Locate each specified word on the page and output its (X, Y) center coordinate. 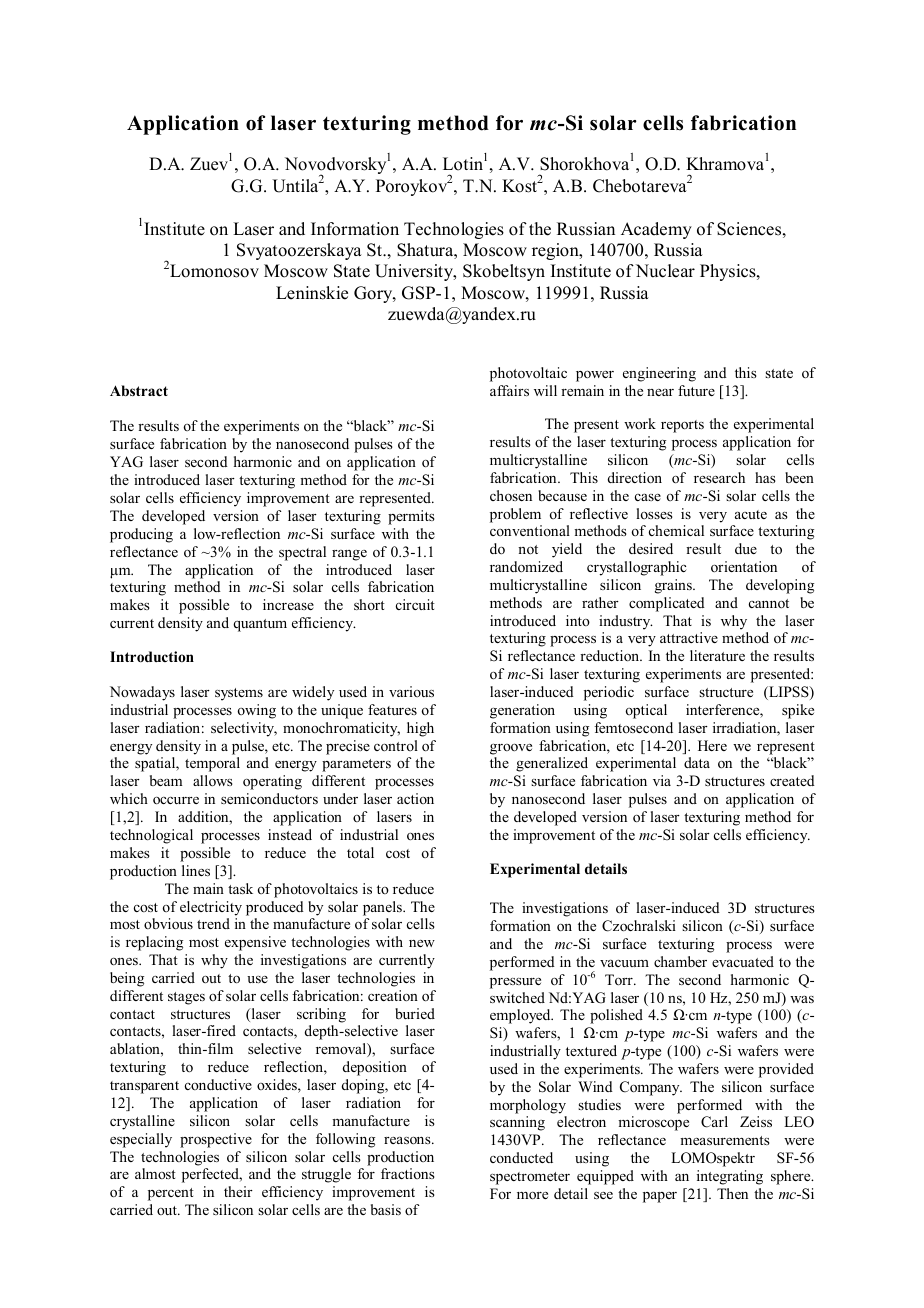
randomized (526, 566)
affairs (509, 390)
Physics (729, 272)
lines (196, 870)
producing (141, 535)
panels (383, 908)
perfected (211, 1175)
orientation (744, 566)
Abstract (139, 390)
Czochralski (639, 926)
